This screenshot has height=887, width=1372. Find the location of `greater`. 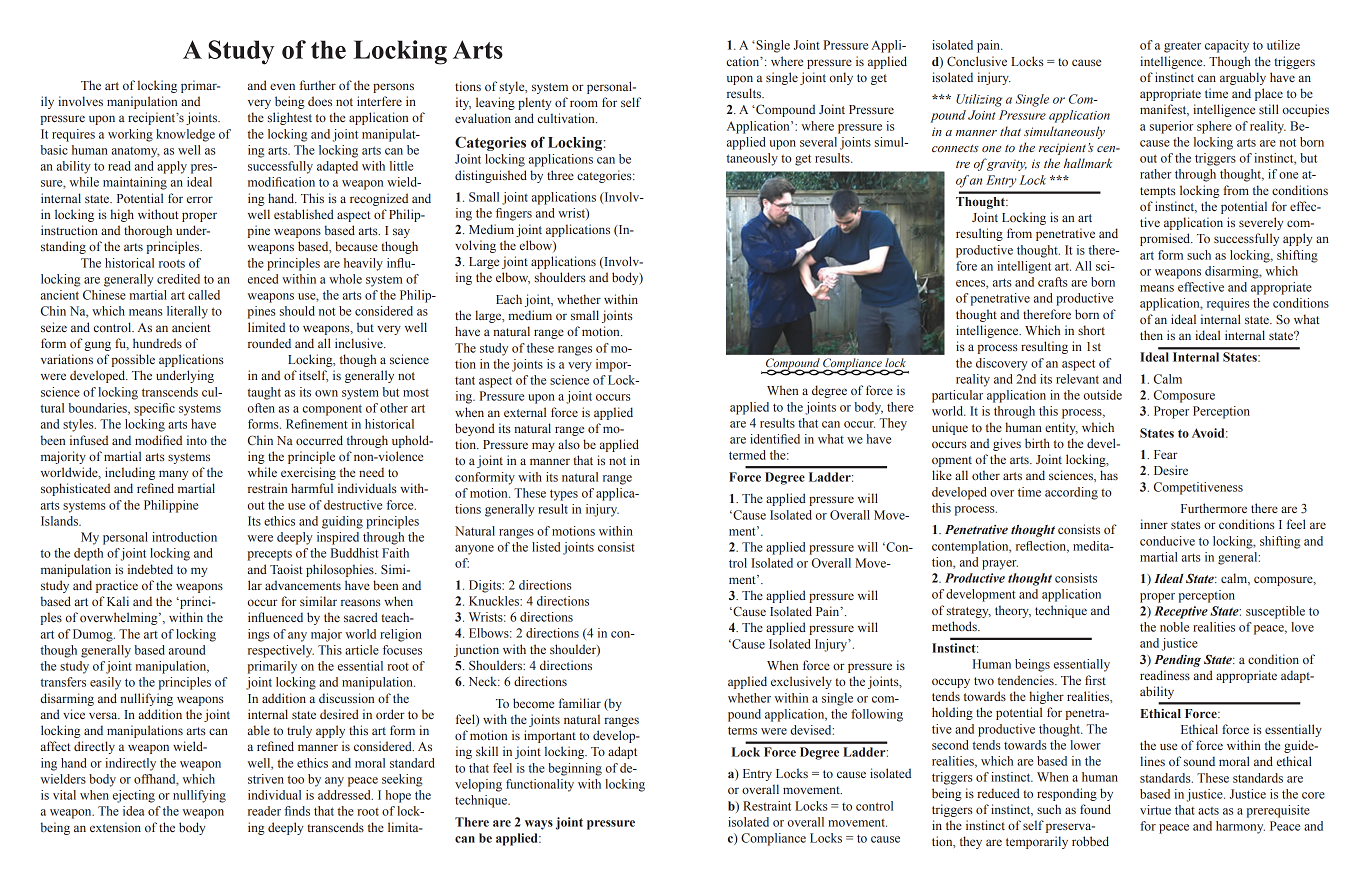

greater is located at coordinates (1182, 47).
